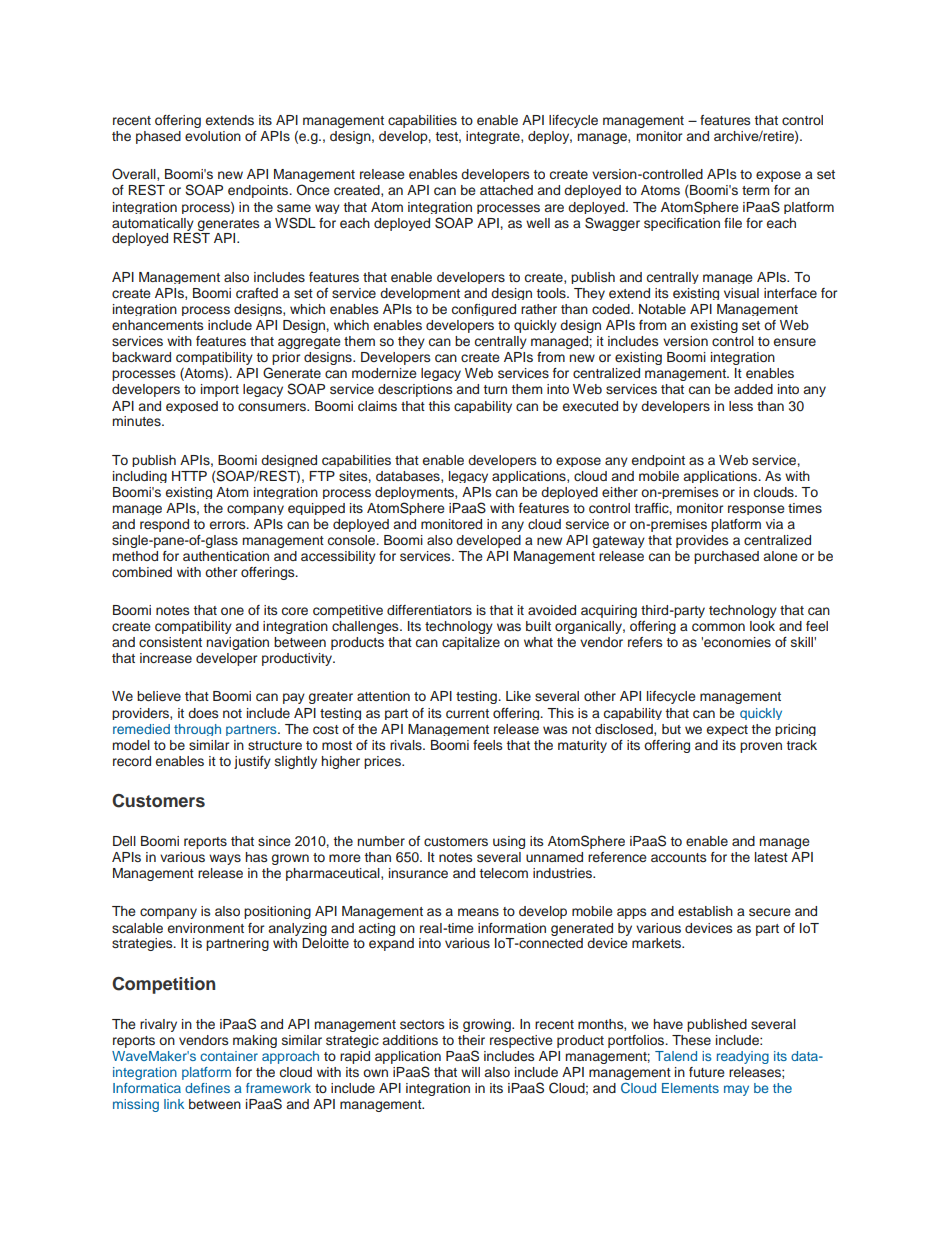 The image size is (952, 1233). Describe the element at coordinates (213, 136) in the screenshot. I see `evolution` at that location.
